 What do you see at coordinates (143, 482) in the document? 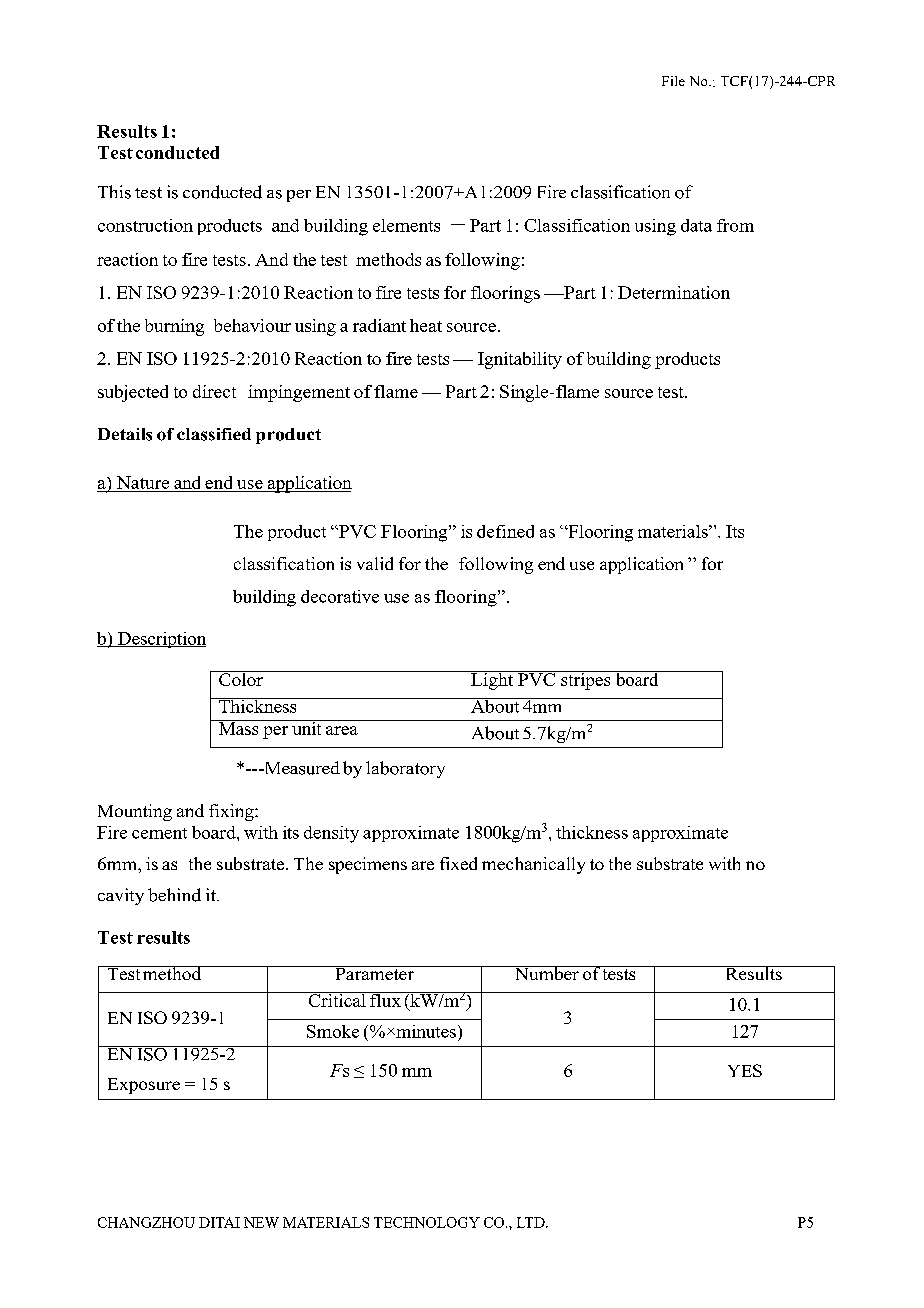
I see `Nature` at bounding box center [143, 482].
